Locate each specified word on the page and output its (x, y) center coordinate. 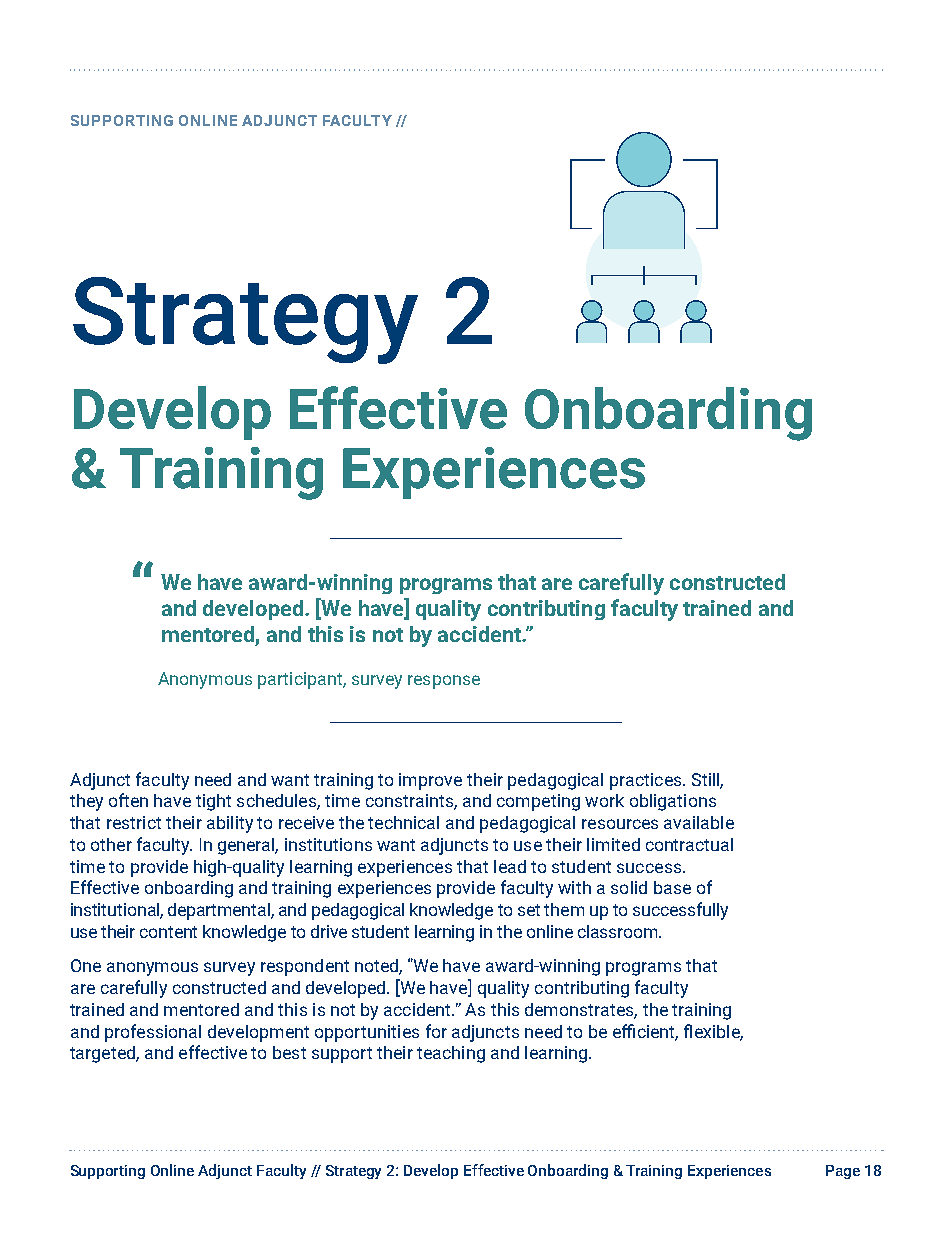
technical (403, 822)
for (436, 1031)
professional (153, 1033)
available (699, 822)
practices (647, 781)
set (529, 910)
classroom (619, 931)
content (168, 932)
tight (213, 802)
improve (430, 781)
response (444, 682)
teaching (451, 1054)
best (289, 1052)
